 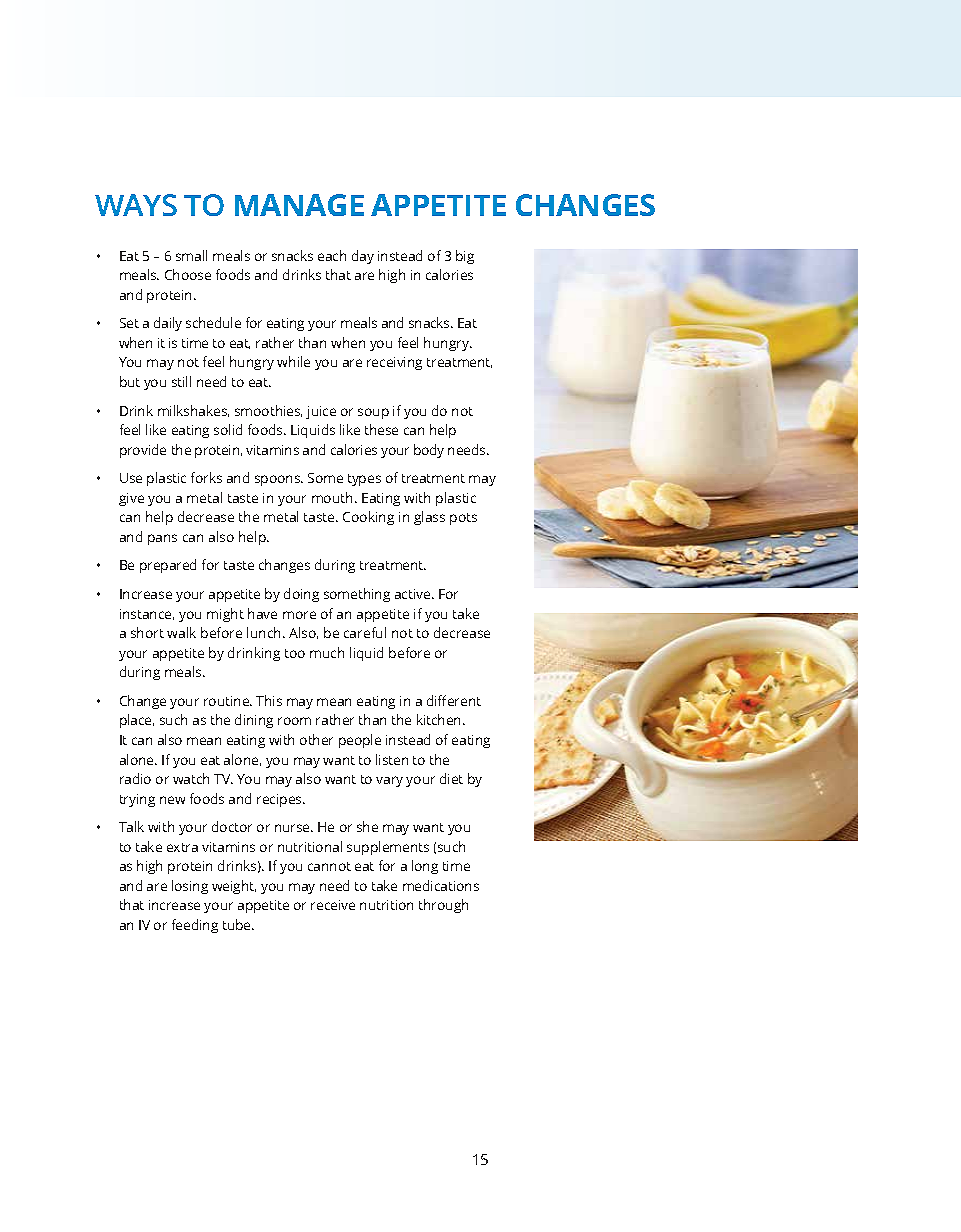 I want to click on doing, so click(x=301, y=595).
